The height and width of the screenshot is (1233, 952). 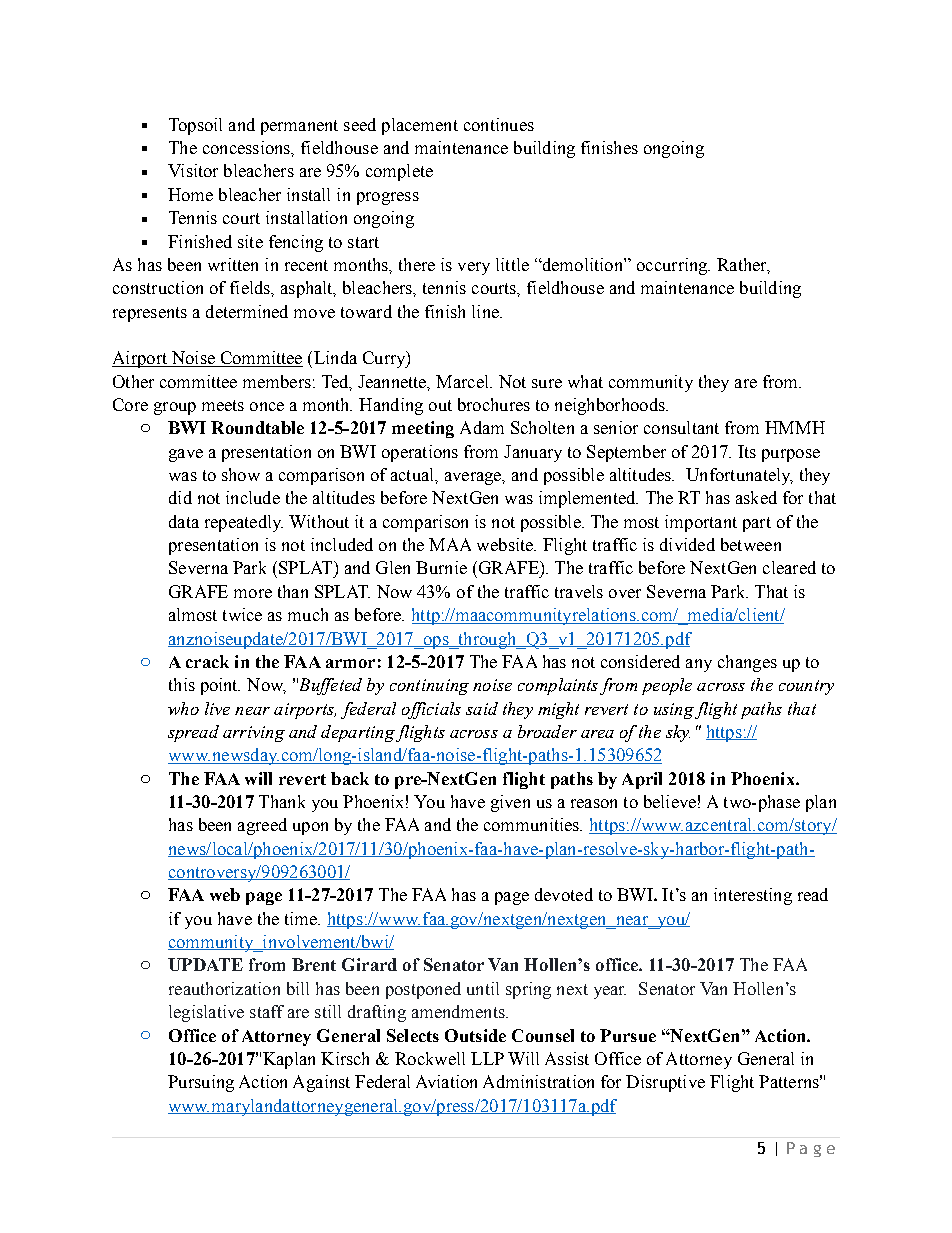 I want to click on cleared, so click(x=789, y=567).
